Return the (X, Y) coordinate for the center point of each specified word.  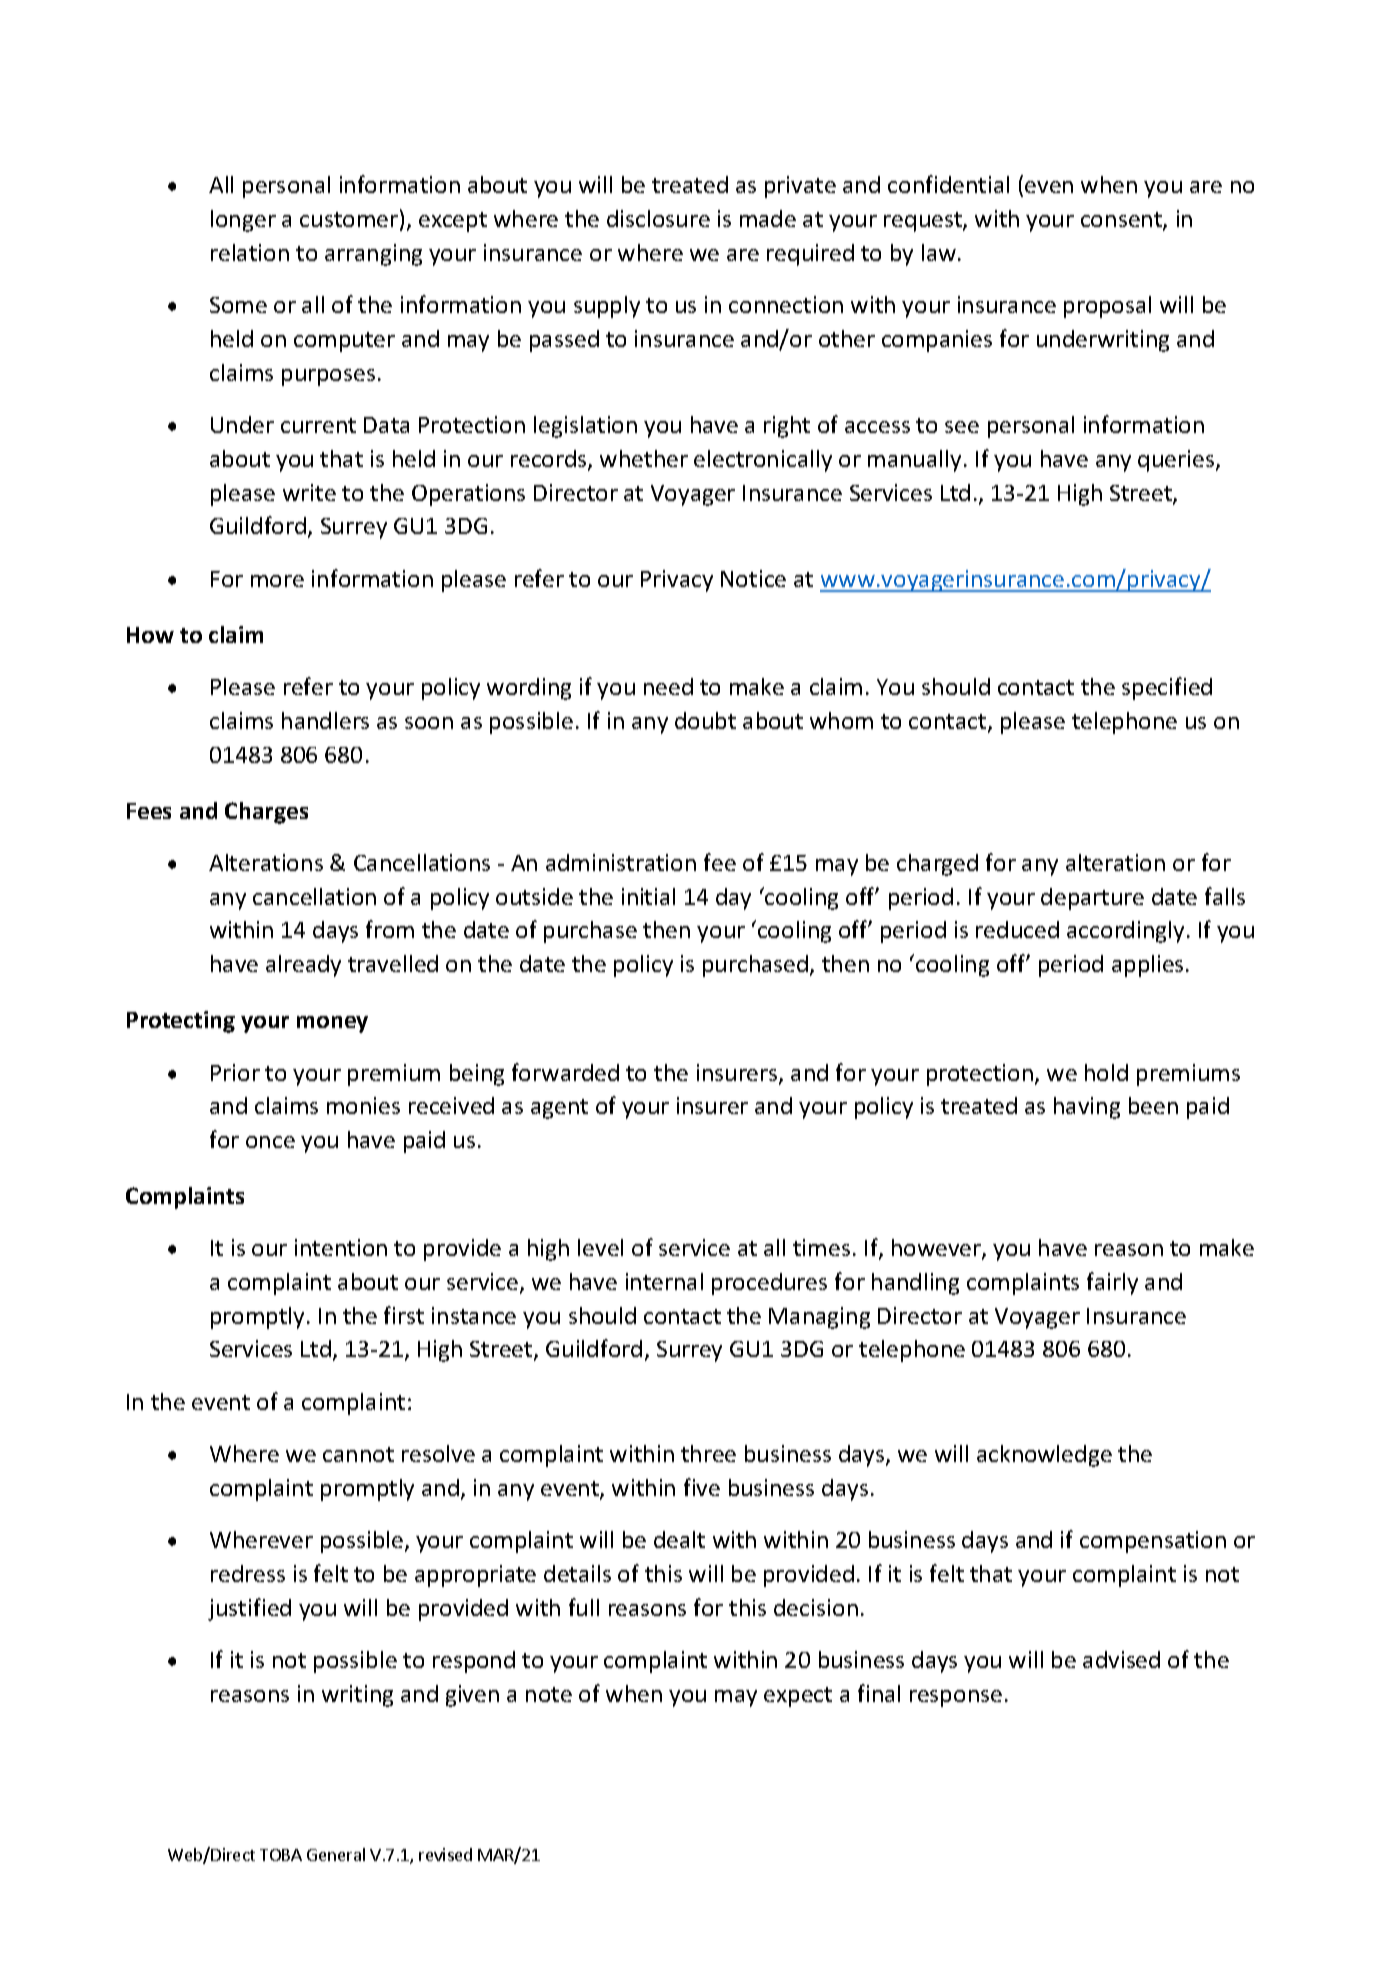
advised (1121, 1659)
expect (798, 1697)
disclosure (658, 218)
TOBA (281, 1855)
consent (1122, 221)
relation (250, 252)
